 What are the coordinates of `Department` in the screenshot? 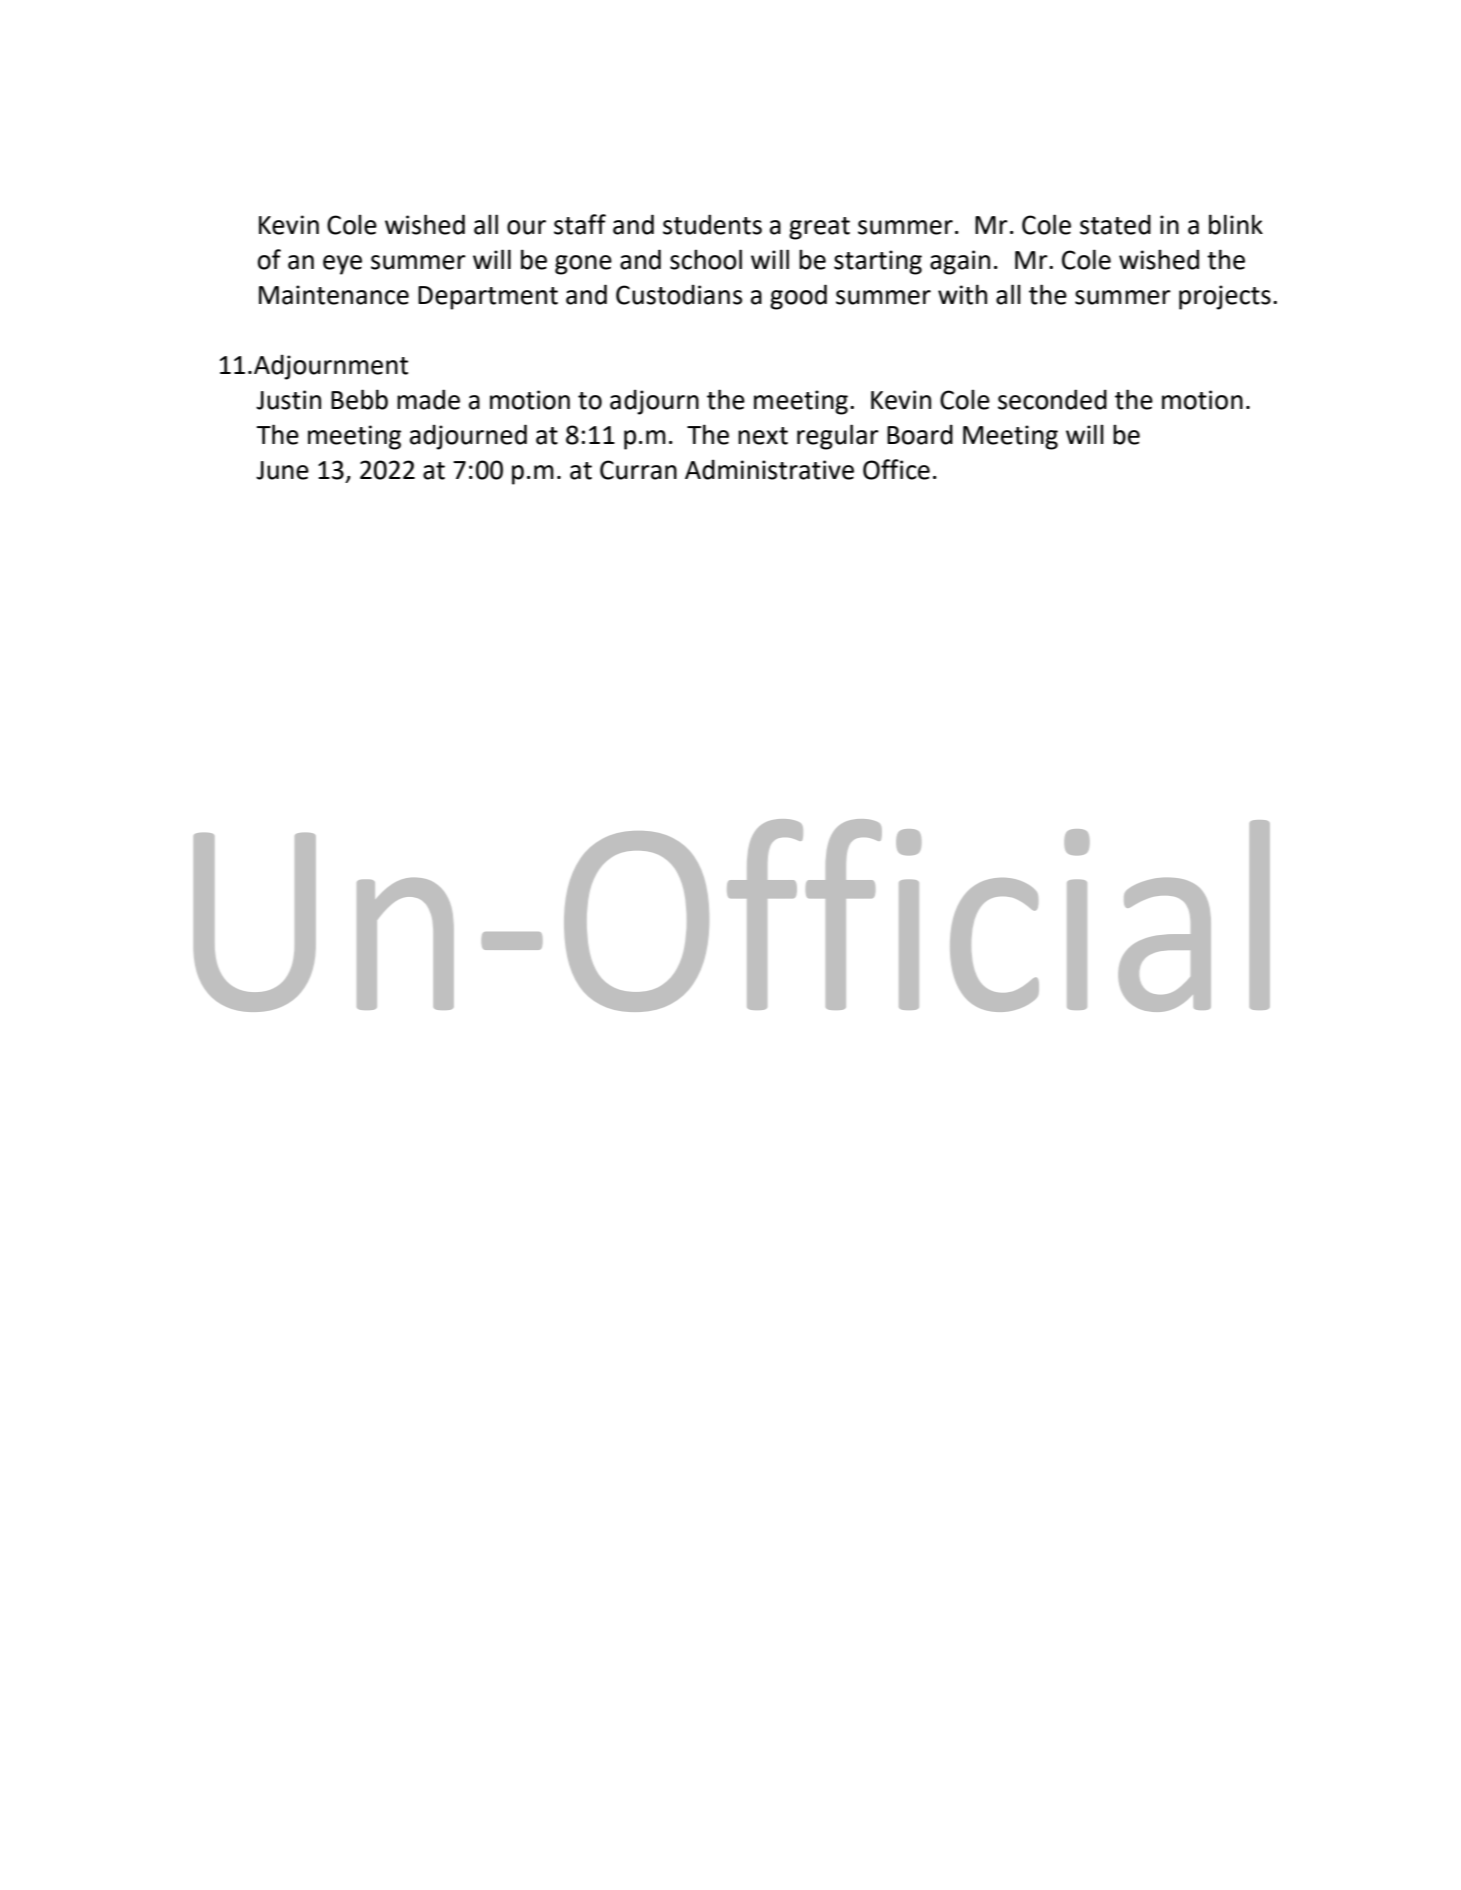 It's located at (488, 298).
